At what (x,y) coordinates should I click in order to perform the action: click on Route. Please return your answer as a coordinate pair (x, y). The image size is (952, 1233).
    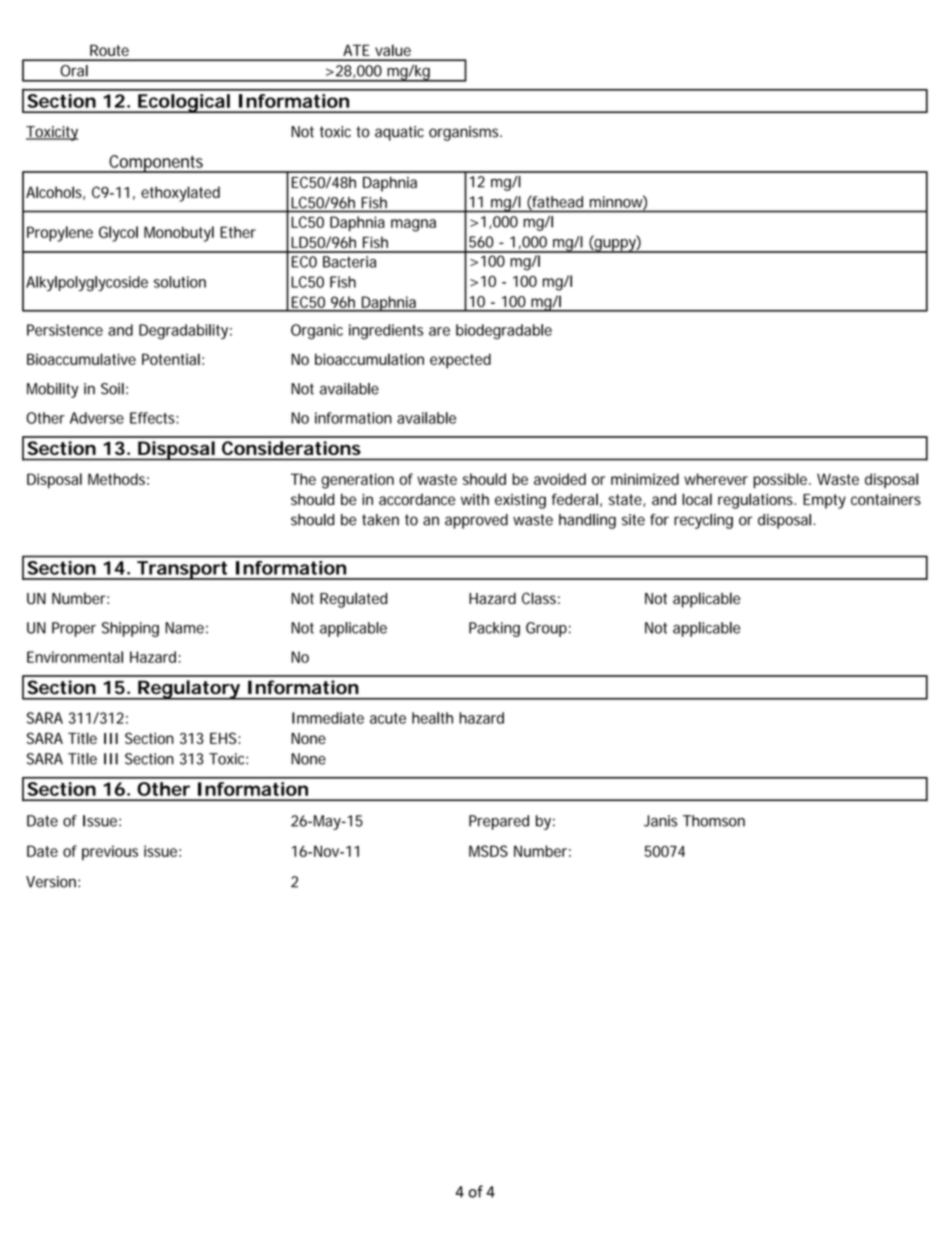
    Looking at the image, I should click on (109, 50).
